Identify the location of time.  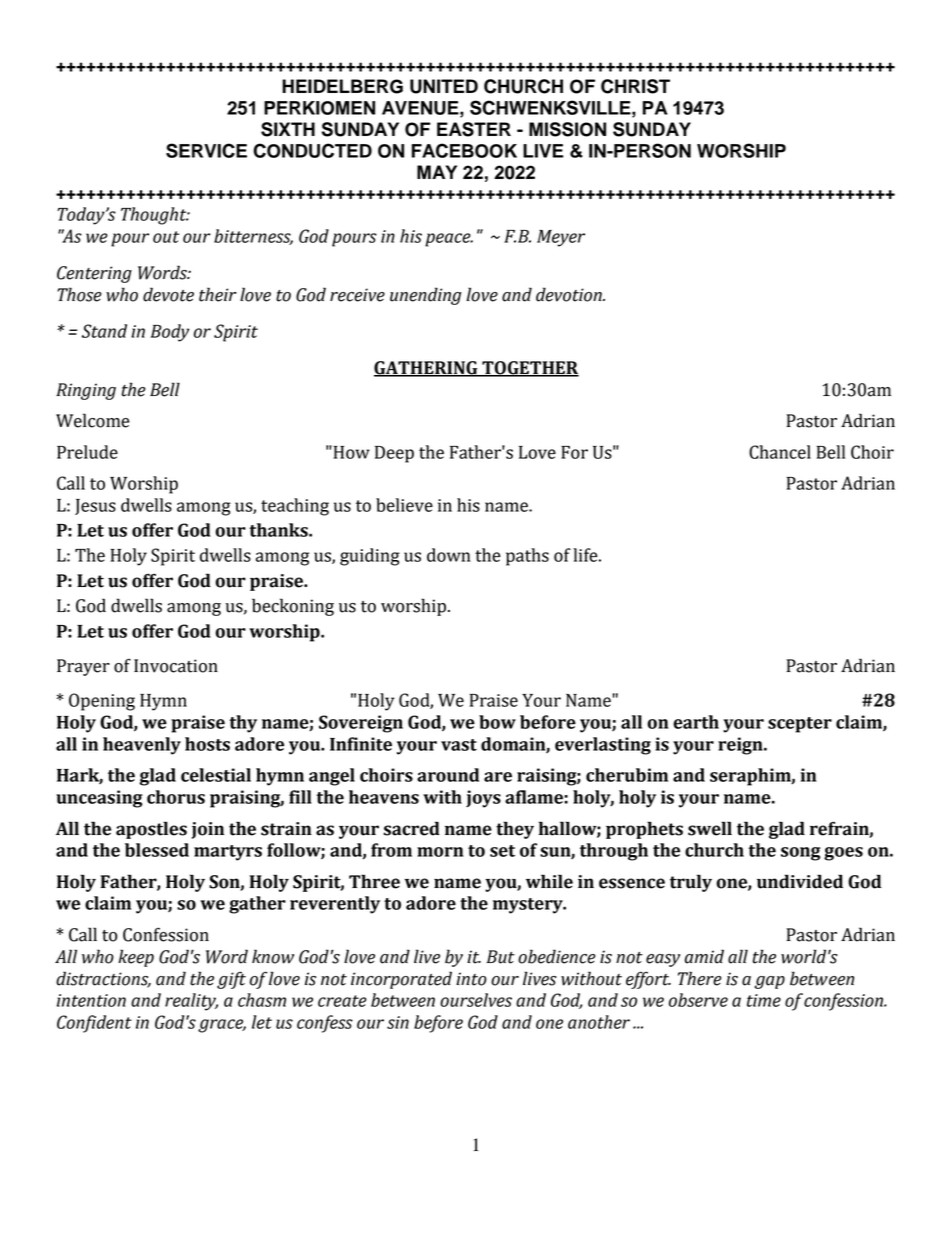
(764, 1000).
